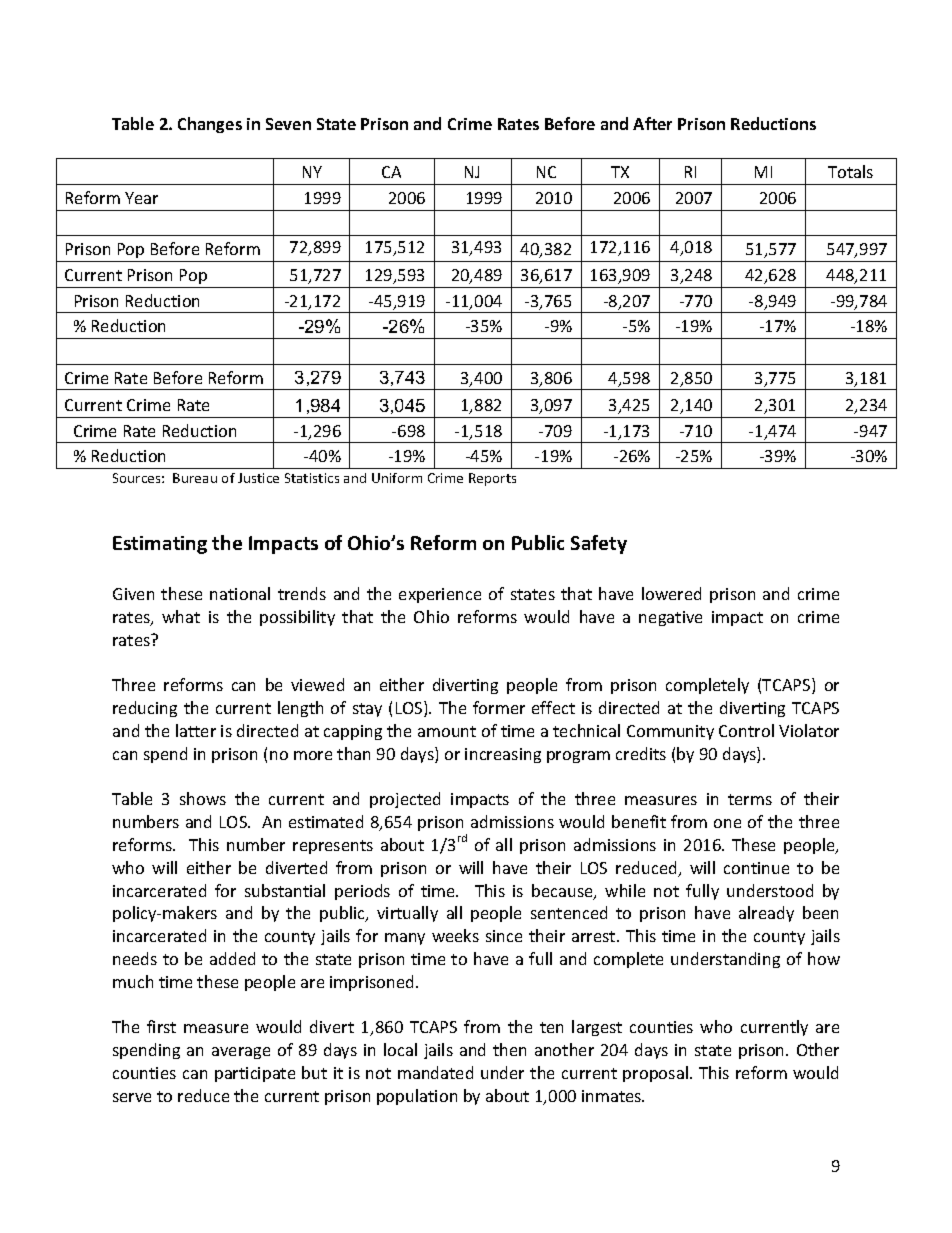 This image has height=1233, width=952. What do you see at coordinates (210, 125) in the image?
I see `Changes` at bounding box center [210, 125].
